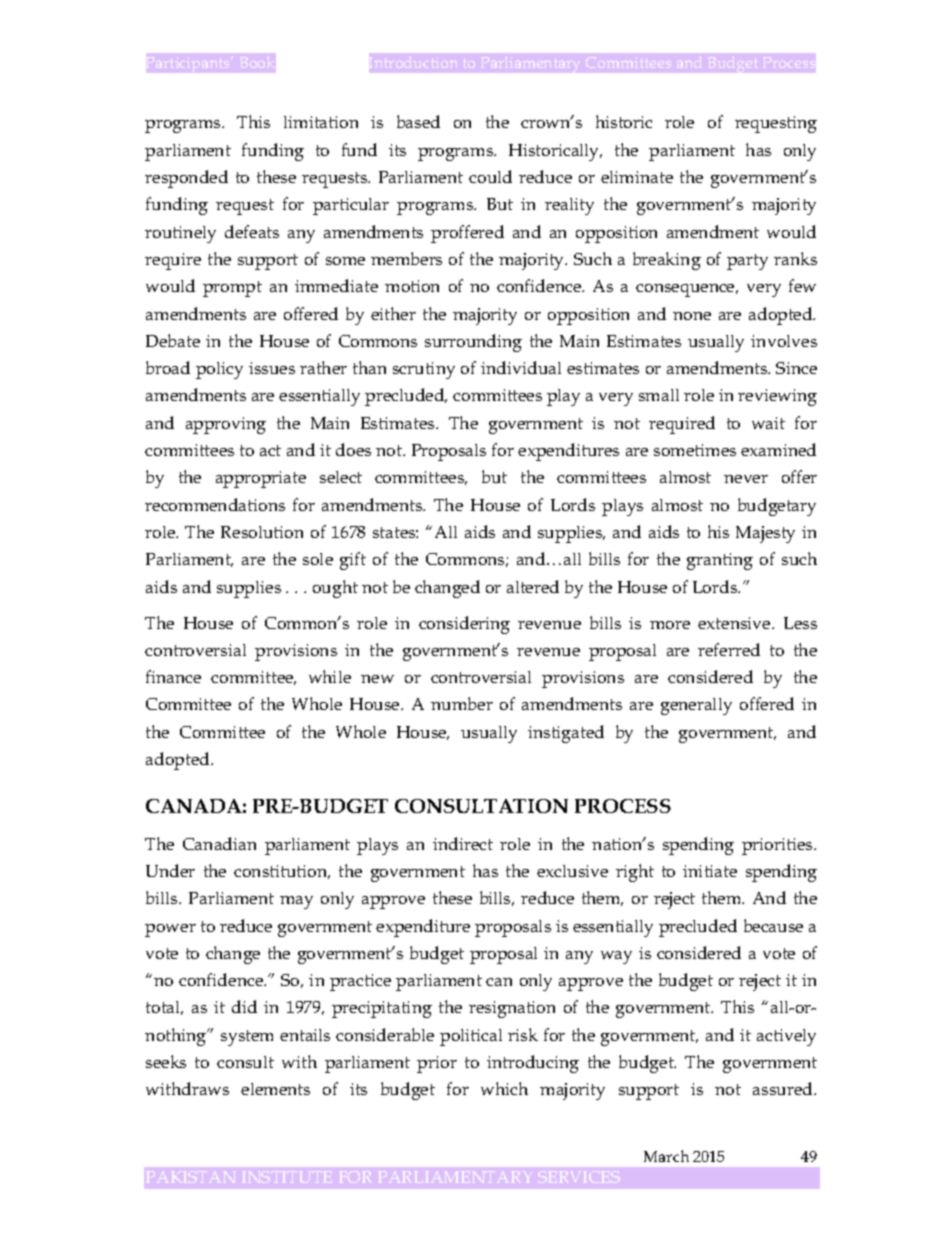 The image size is (952, 1233). What do you see at coordinates (353, 449) in the screenshot?
I see `does` at bounding box center [353, 449].
